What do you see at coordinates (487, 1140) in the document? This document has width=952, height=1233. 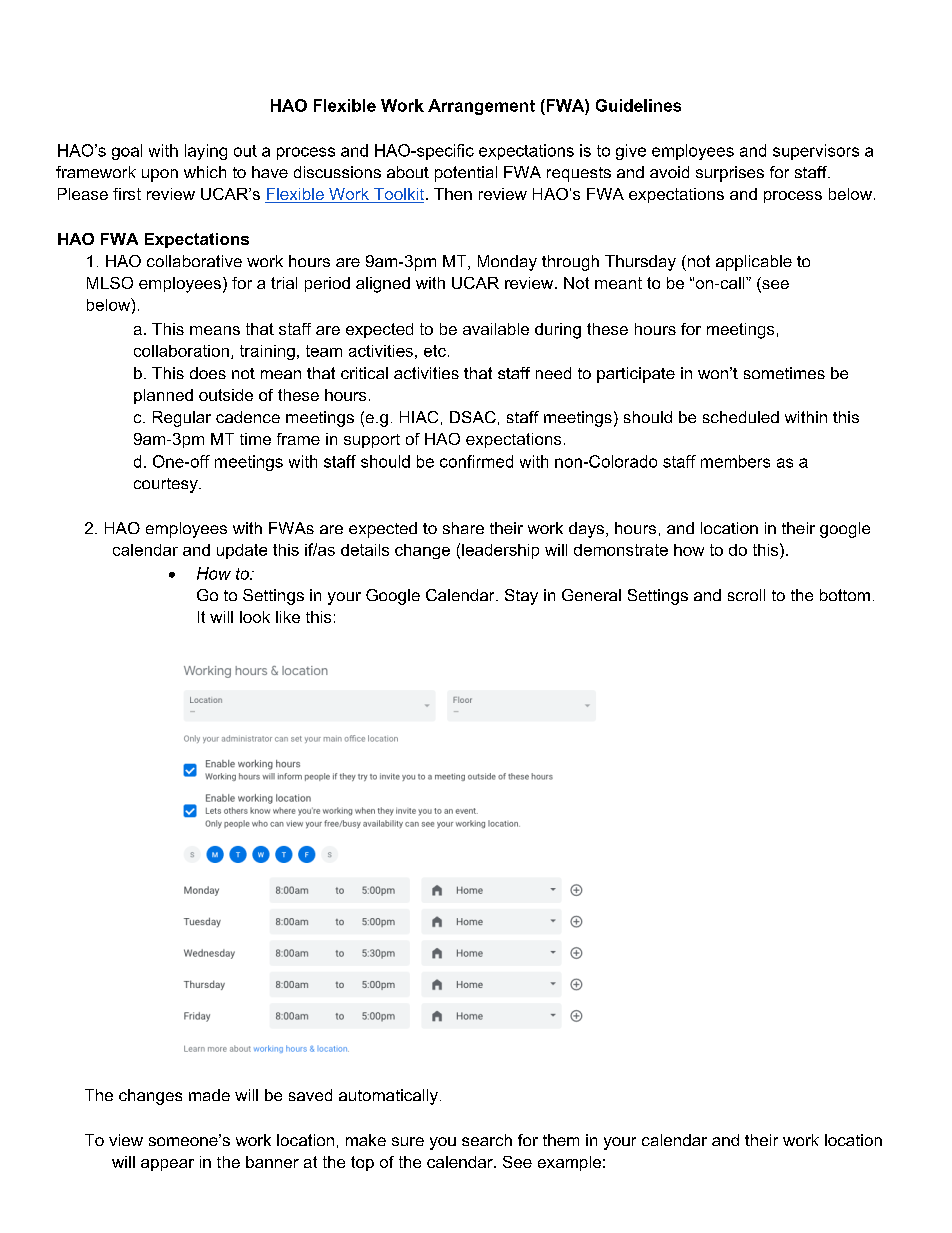 I see `search` at bounding box center [487, 1140].
